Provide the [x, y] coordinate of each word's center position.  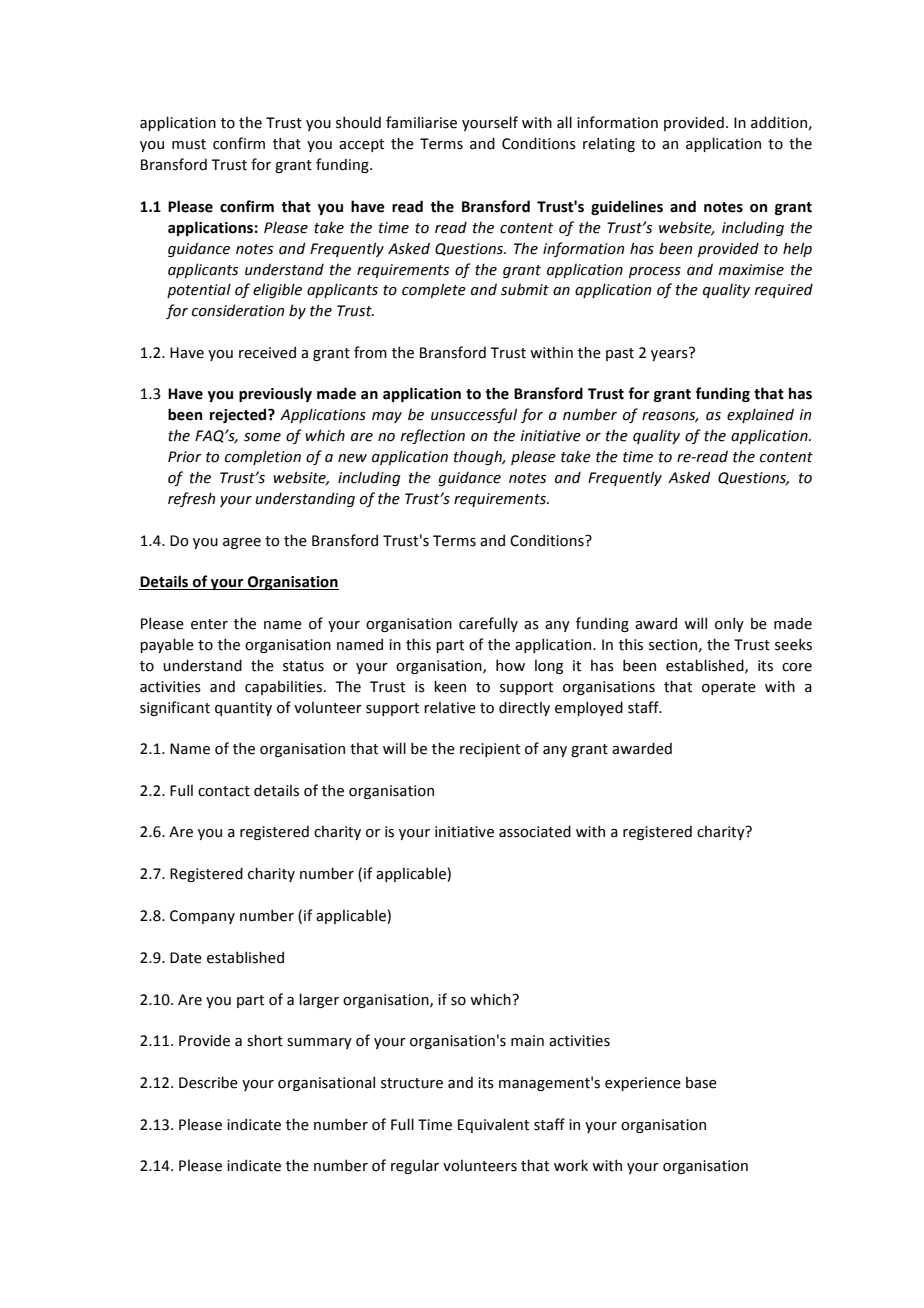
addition [779, 122]
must [189, 144]
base [701, 1083]
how [510, 665]
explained [760, 415]
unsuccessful [474, 415]
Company [202, 917]
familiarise [421, 122]
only [729, 624]
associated [535, 831]
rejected [239, 415]
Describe [208, 1082]
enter [209, 624]
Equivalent [493, 1125]
